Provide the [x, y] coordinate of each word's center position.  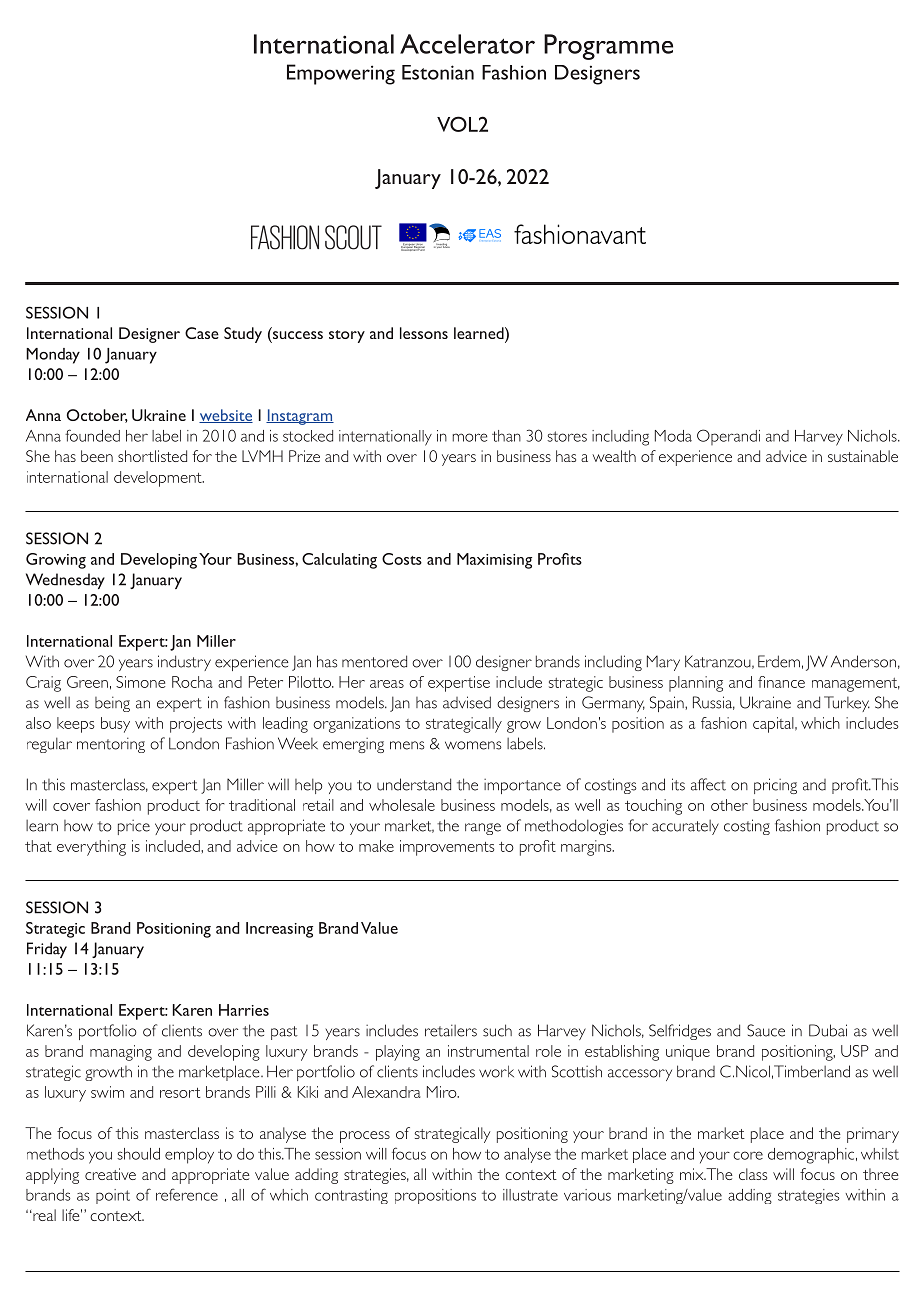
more [469, 437]
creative [110, 1174]
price [134, 827]
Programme [608, 47]
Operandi [728, 437]
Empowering [341, 74]
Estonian [438, 72]
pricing [775, 786]
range [483, 829]
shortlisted [152, 456]
